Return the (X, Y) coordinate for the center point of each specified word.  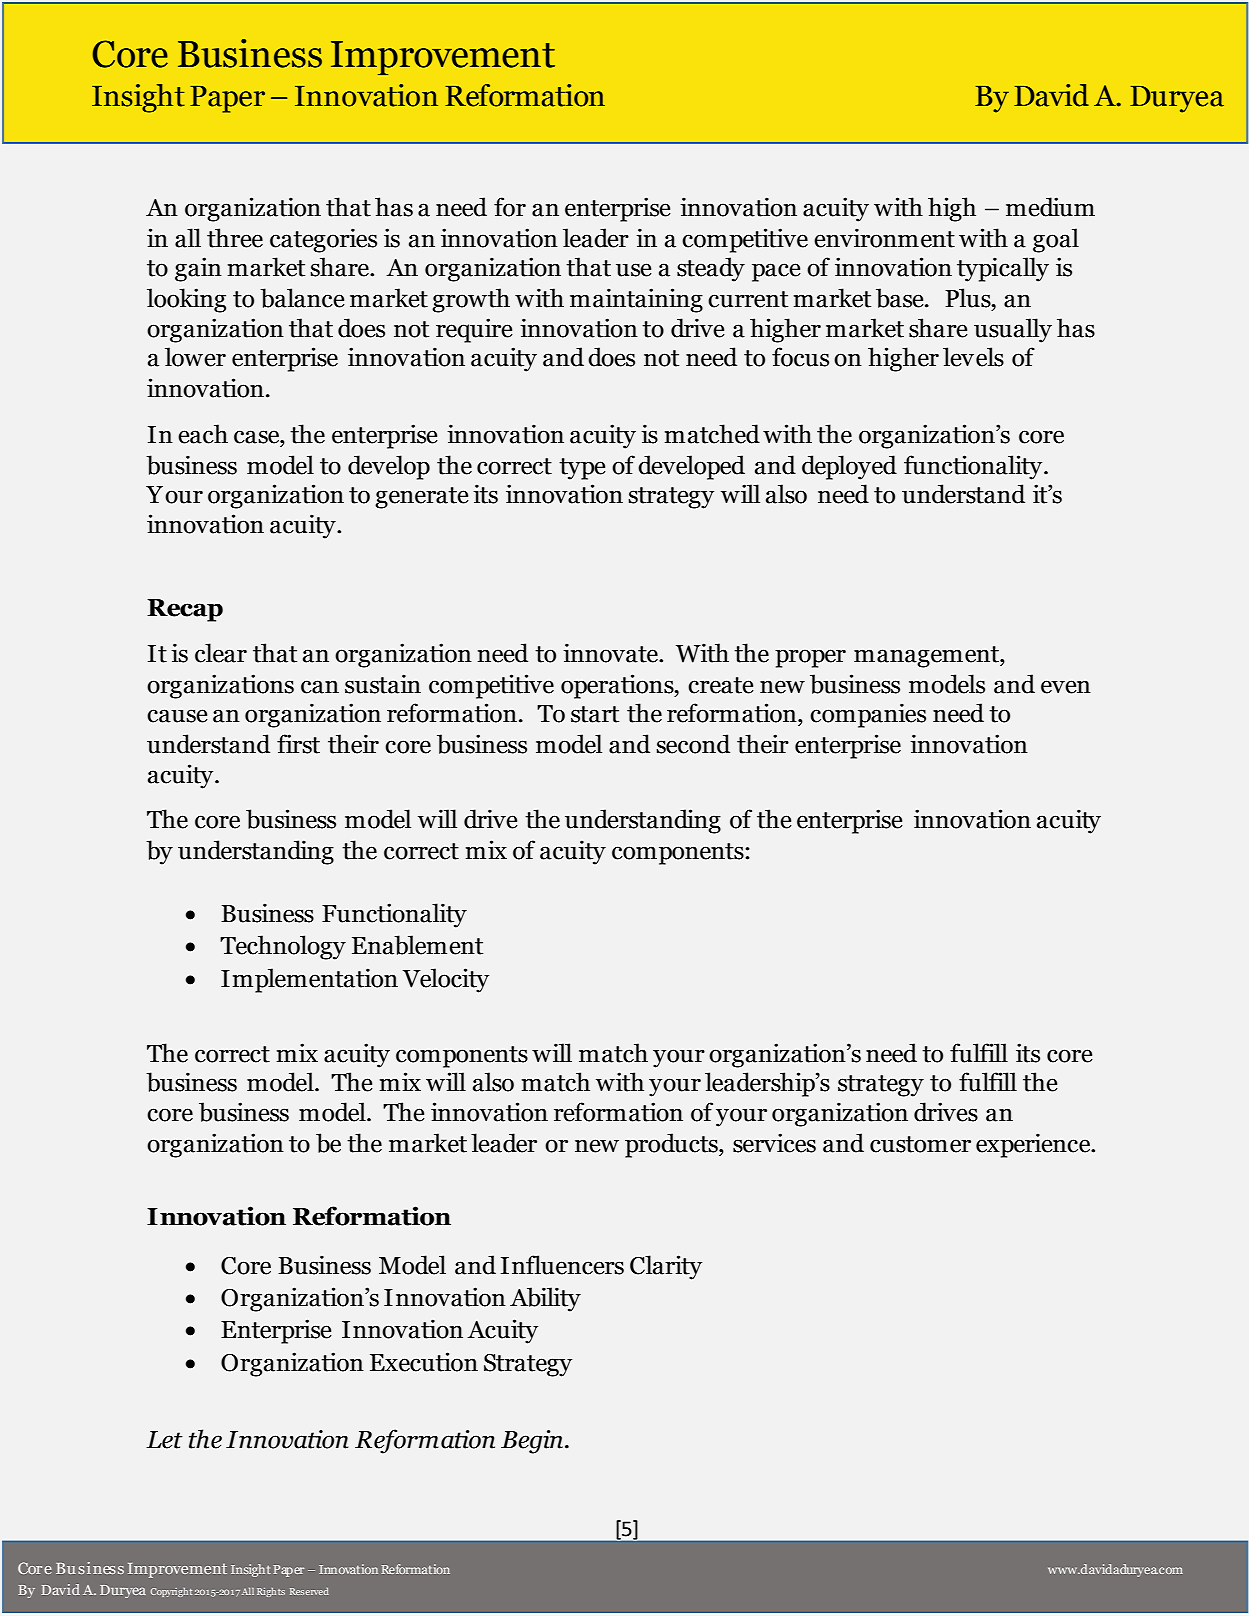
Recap (185, 610)
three (235, 238)
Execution (424, 1362)
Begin (532, 1442)
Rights (271, 1592)
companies (868, 715)
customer (920, 1144)
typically (1003, 269)
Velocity (446, 980)
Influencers (562, 1265)
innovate (611, 653)
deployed (849, 467)
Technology (283, 947)
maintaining (636, 300)
